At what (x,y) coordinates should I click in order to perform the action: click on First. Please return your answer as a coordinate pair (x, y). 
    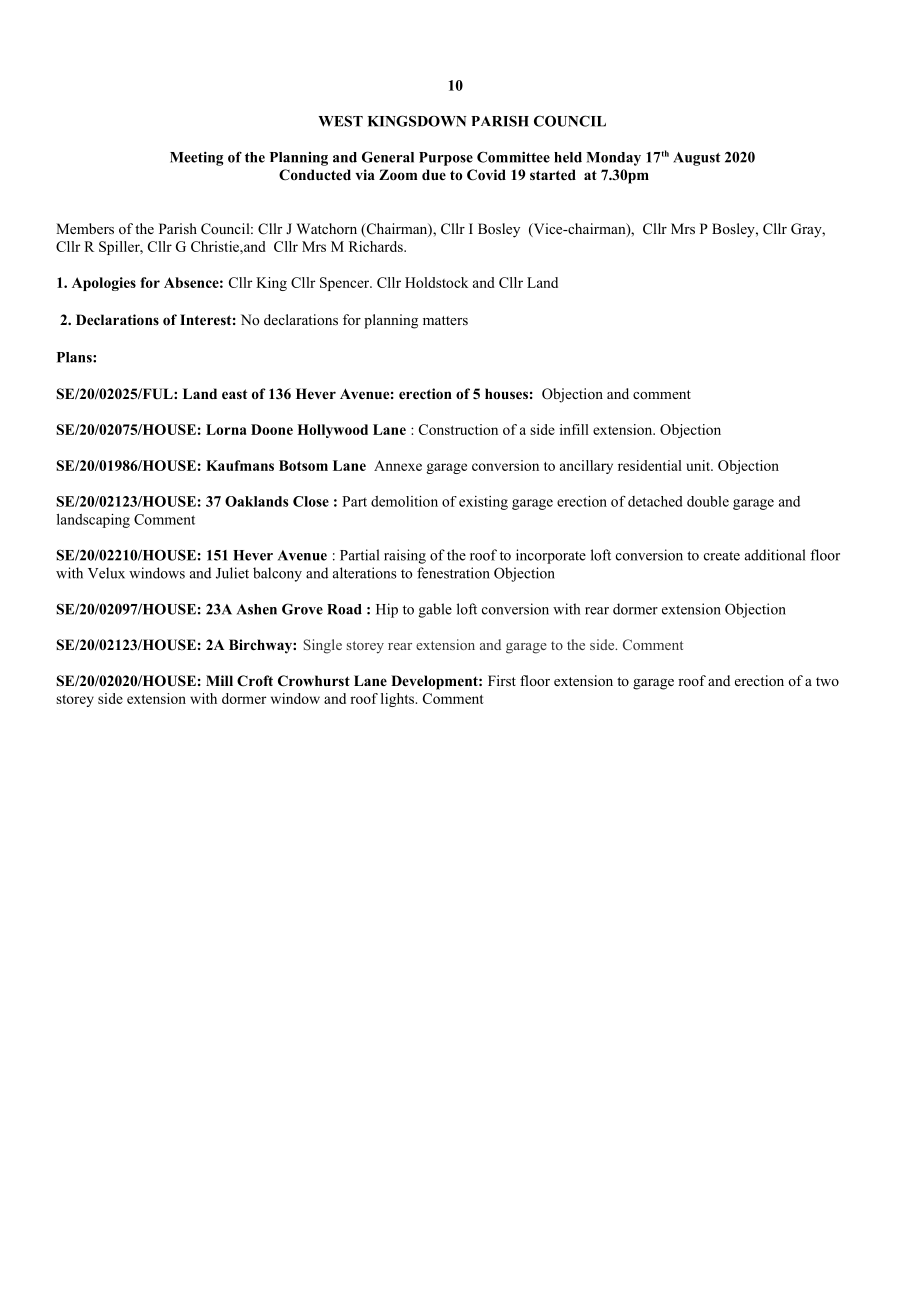
    Looking at the image, I should click on (502, 680).
